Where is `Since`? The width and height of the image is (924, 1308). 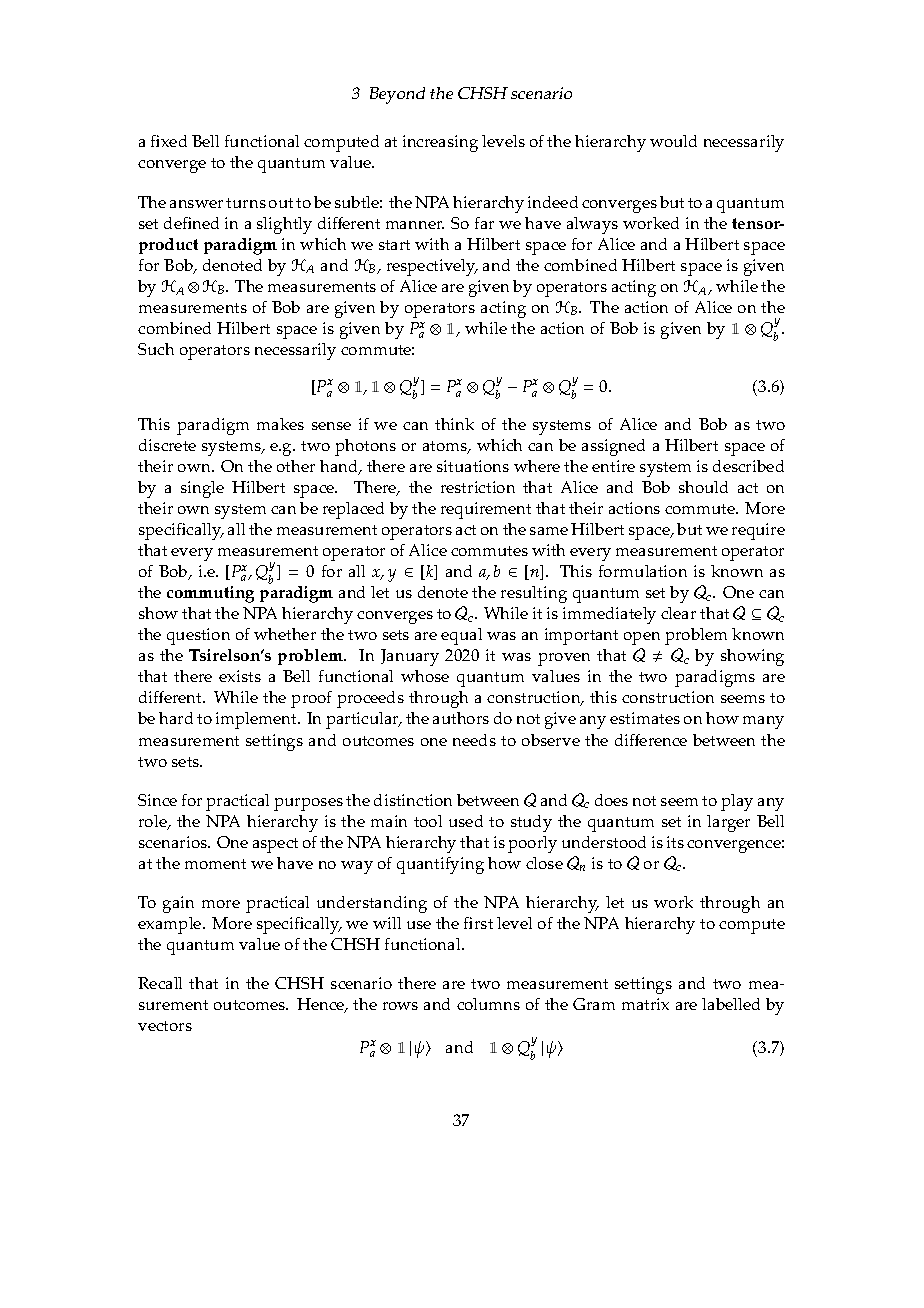 Since is located at coordinates (157, 800).
